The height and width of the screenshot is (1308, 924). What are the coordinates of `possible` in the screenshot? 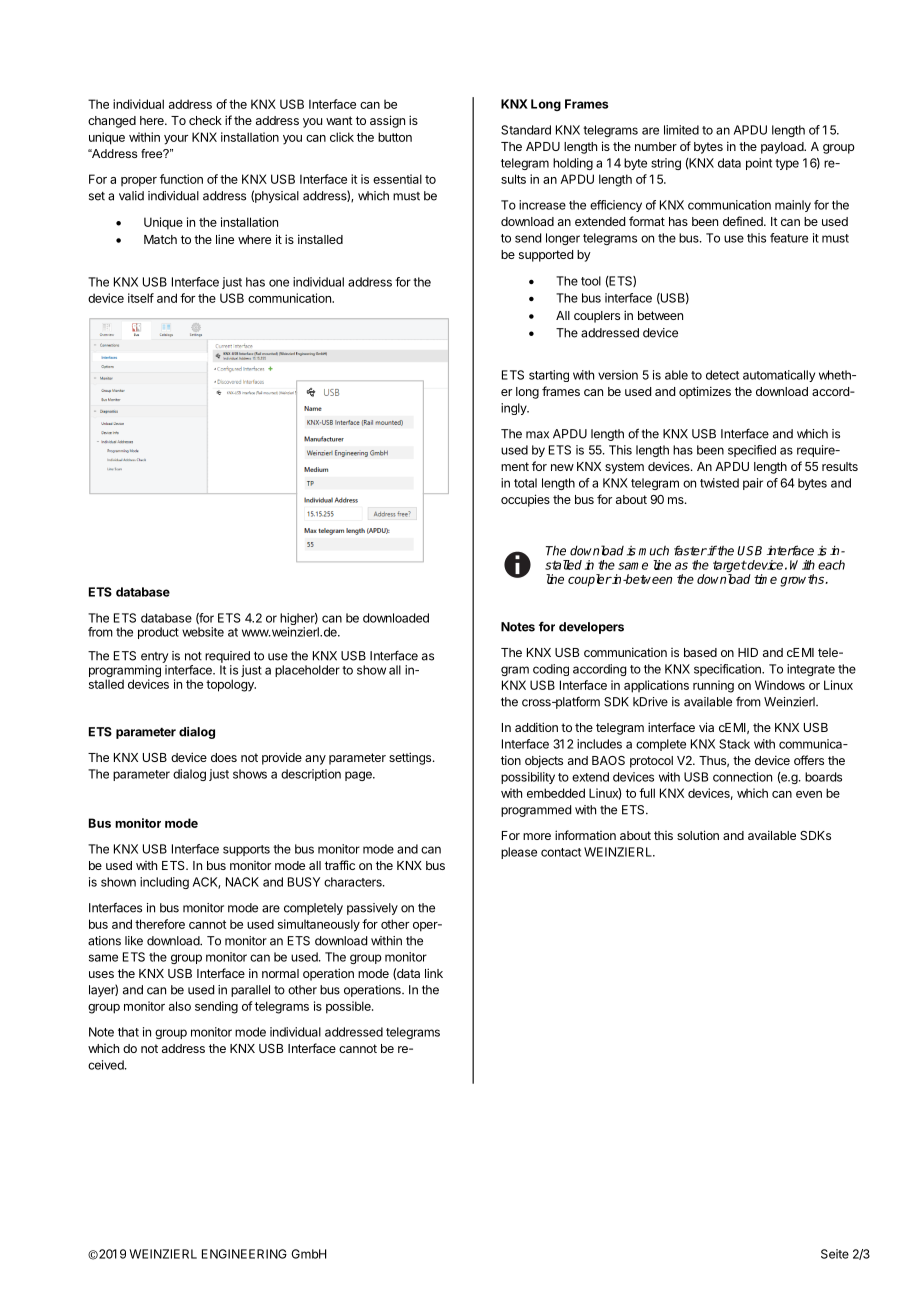 It's located at (349, 1007).
